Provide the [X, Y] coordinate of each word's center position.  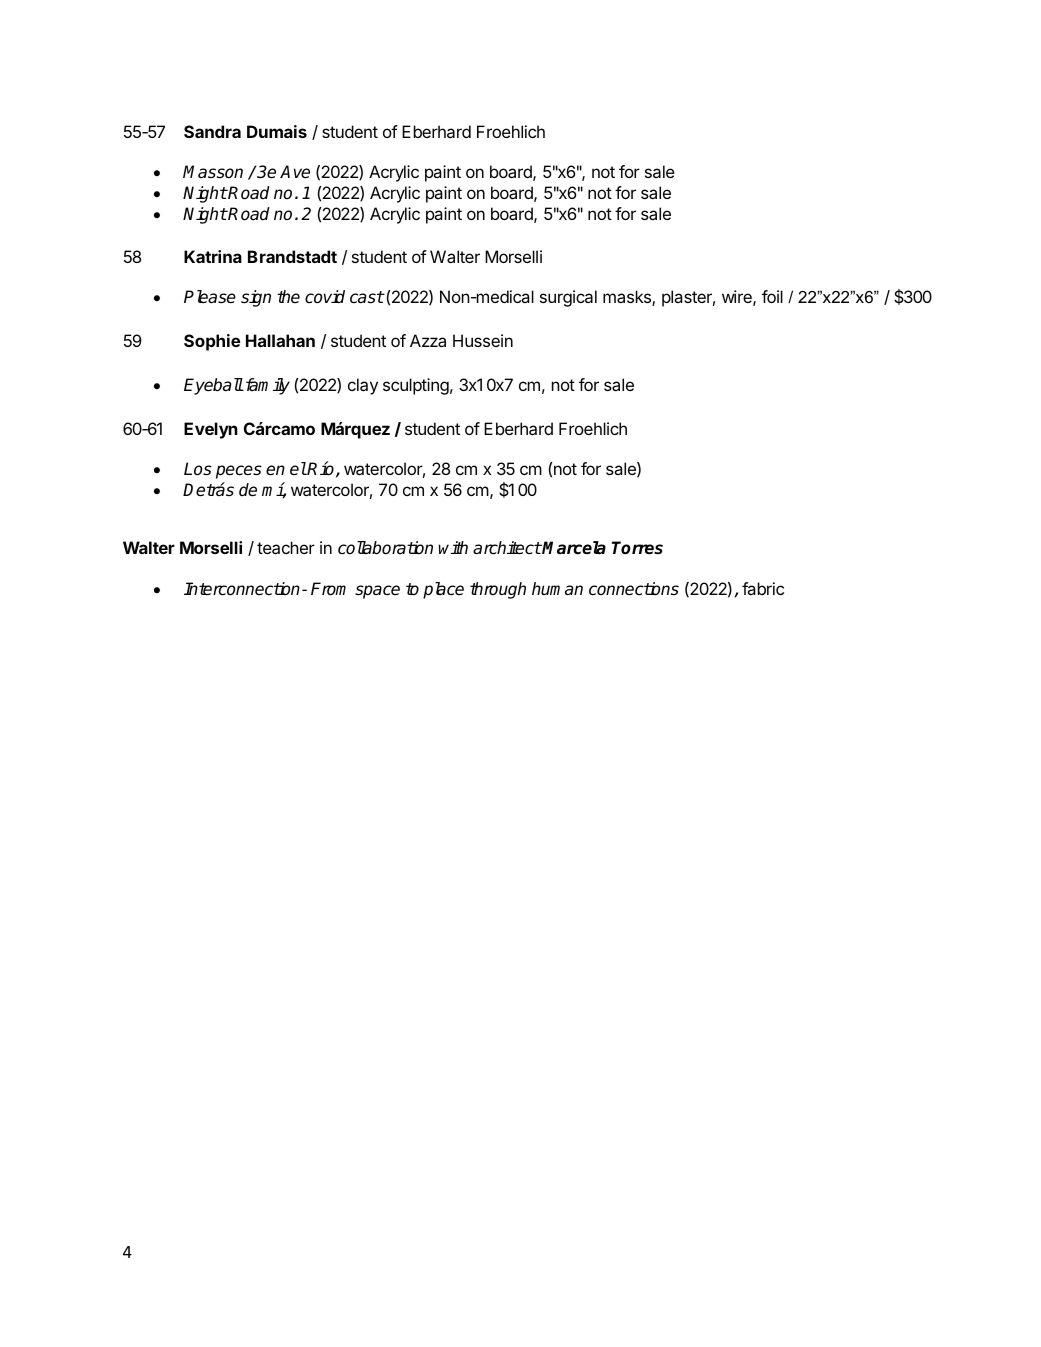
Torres [637, 548]
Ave [295, 172]
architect [507, 548]
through [498, 590]
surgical [568, 298]
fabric [763, 588]
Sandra [212, 131]
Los [198, 469]
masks [628, 298]
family [266, 386]
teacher [286, 547]
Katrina [213, 256]
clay [363, 386]
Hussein [483, 340]
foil [772, 296]
